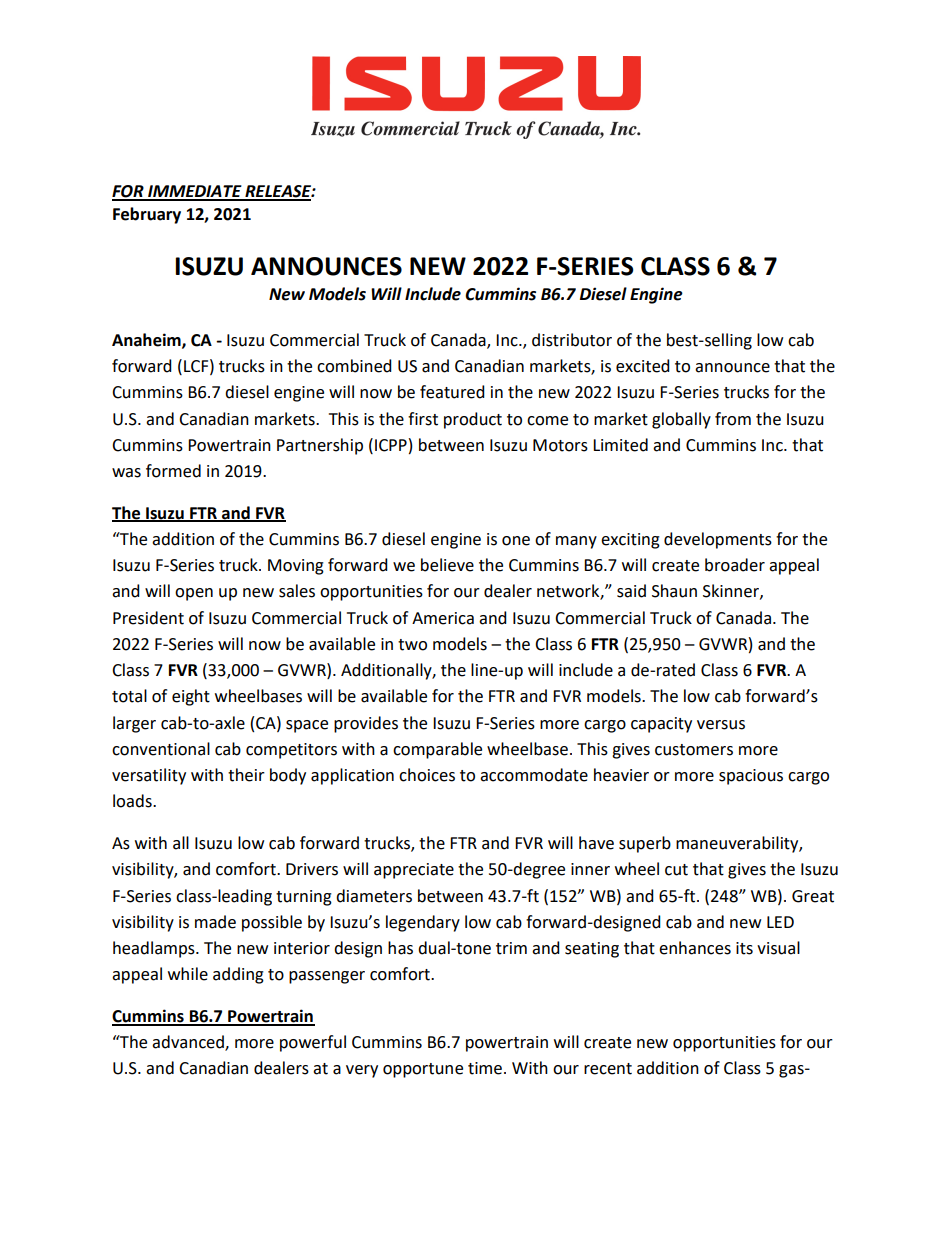 The height and width of the screenshot is (1233, 952). What do you see at coordinates (414, 871) in the screenshot?
I see `appreciate` at bounding box center [414, 871].
